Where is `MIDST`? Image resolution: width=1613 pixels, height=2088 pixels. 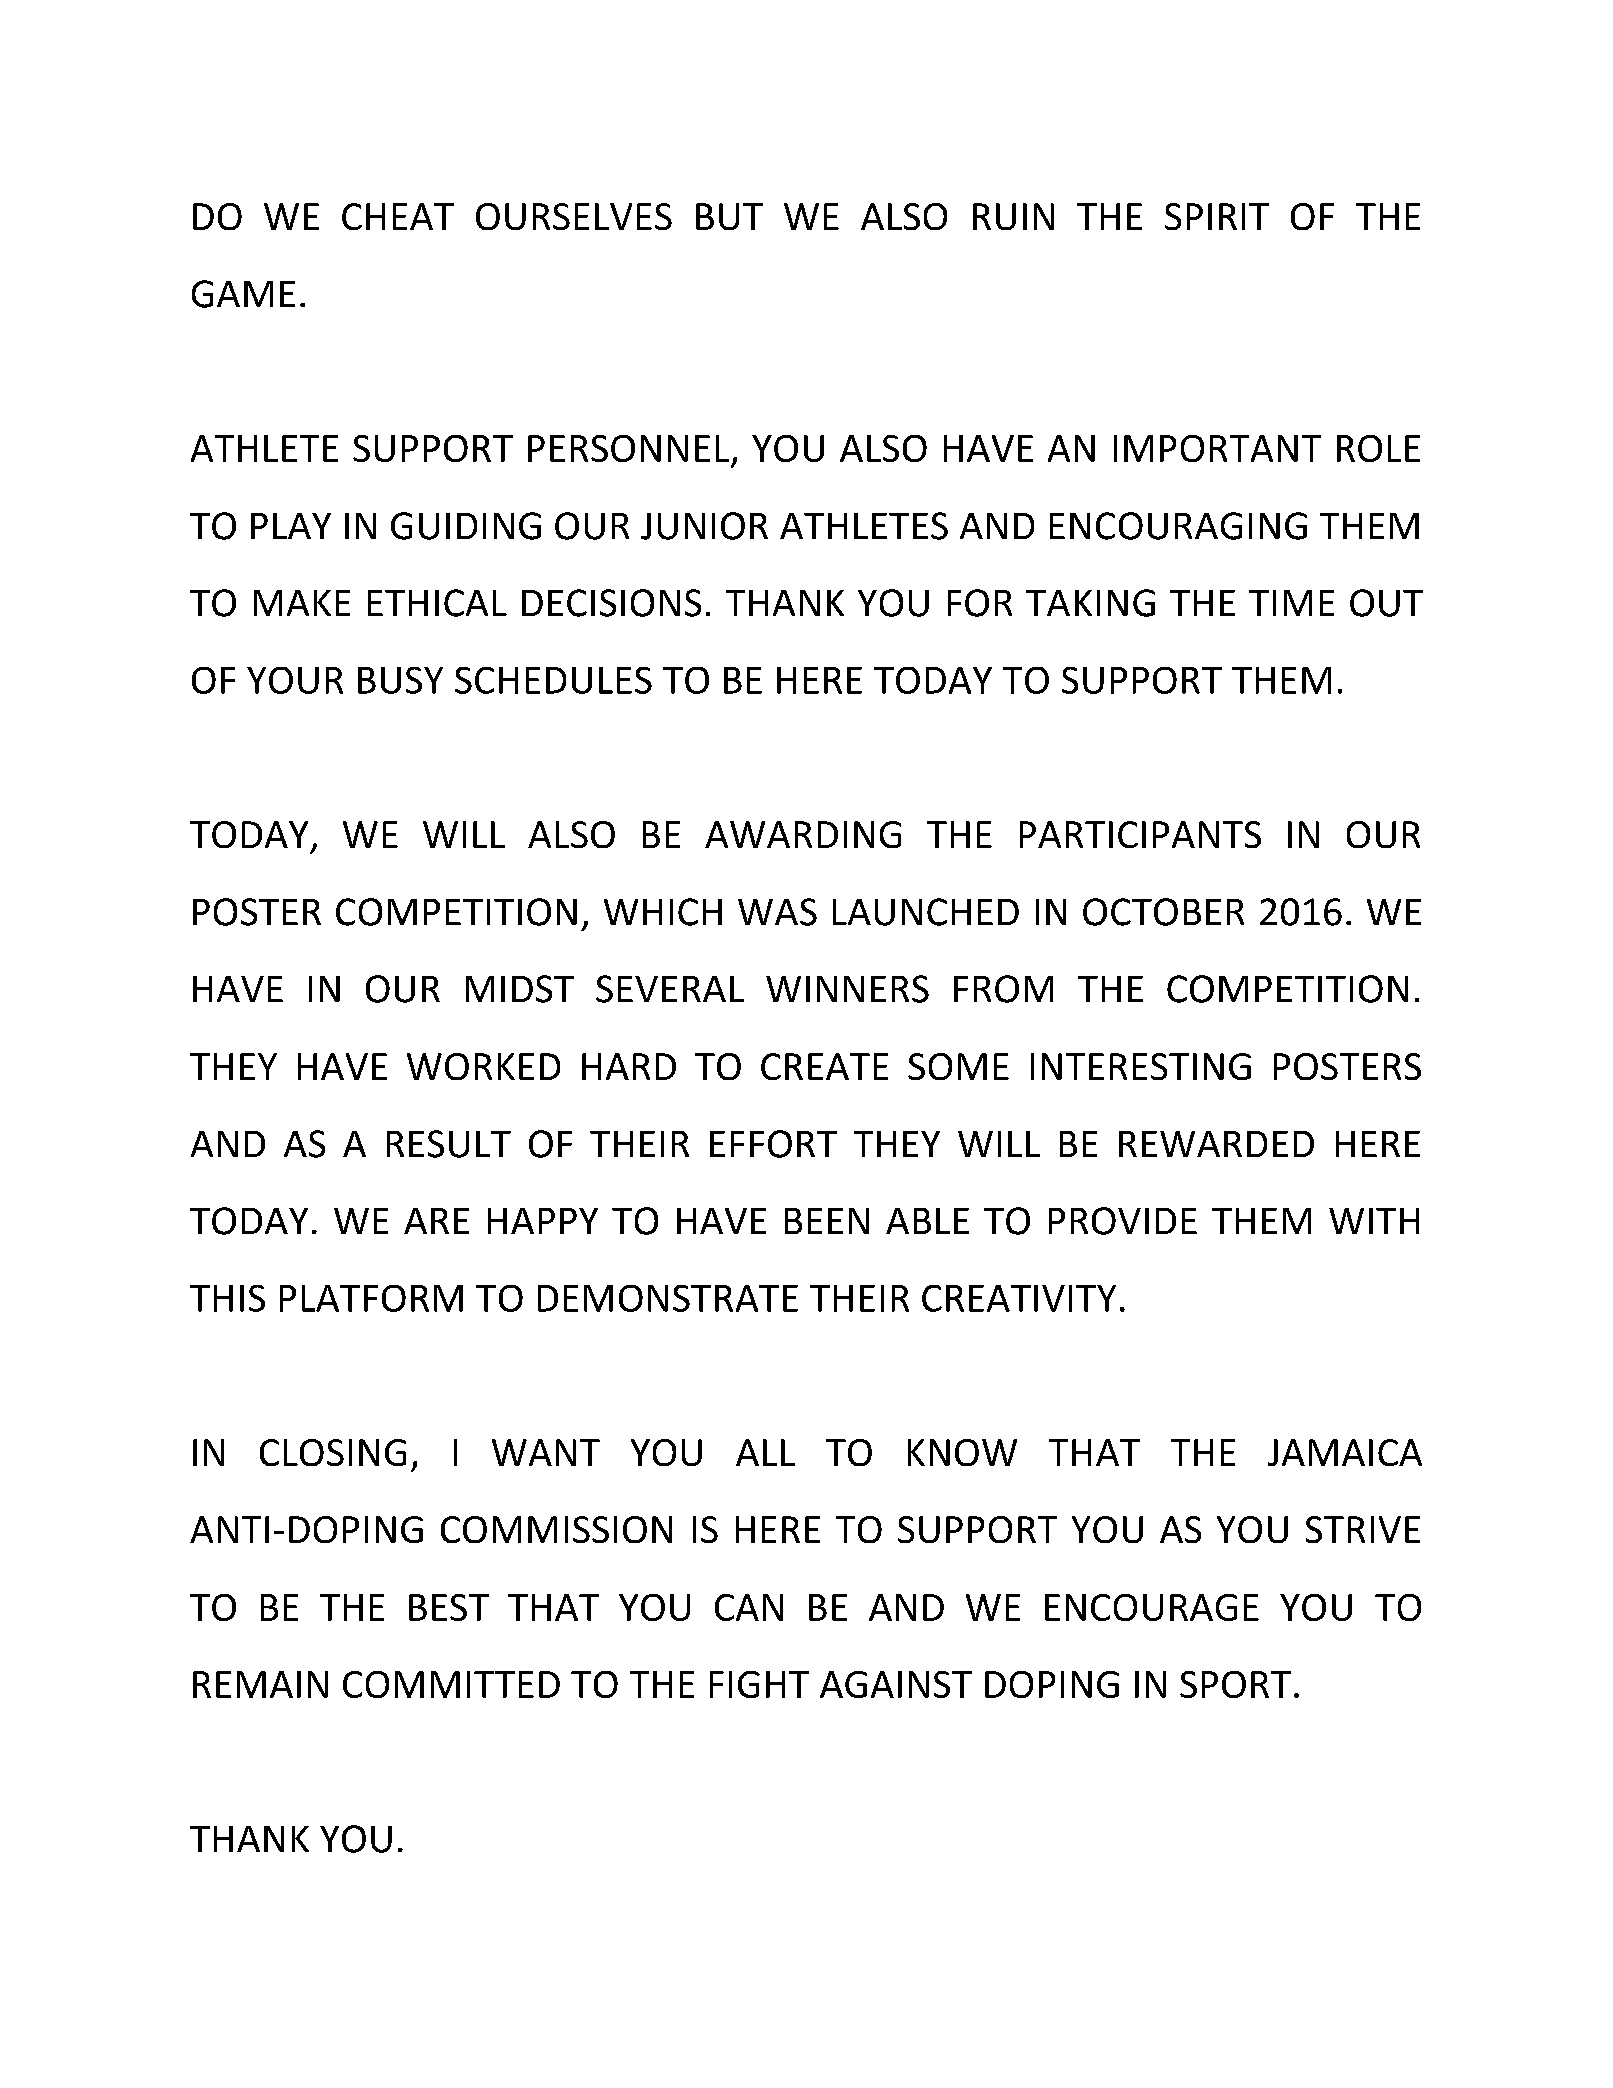 MIDST is located at coordinates (520, 989).
